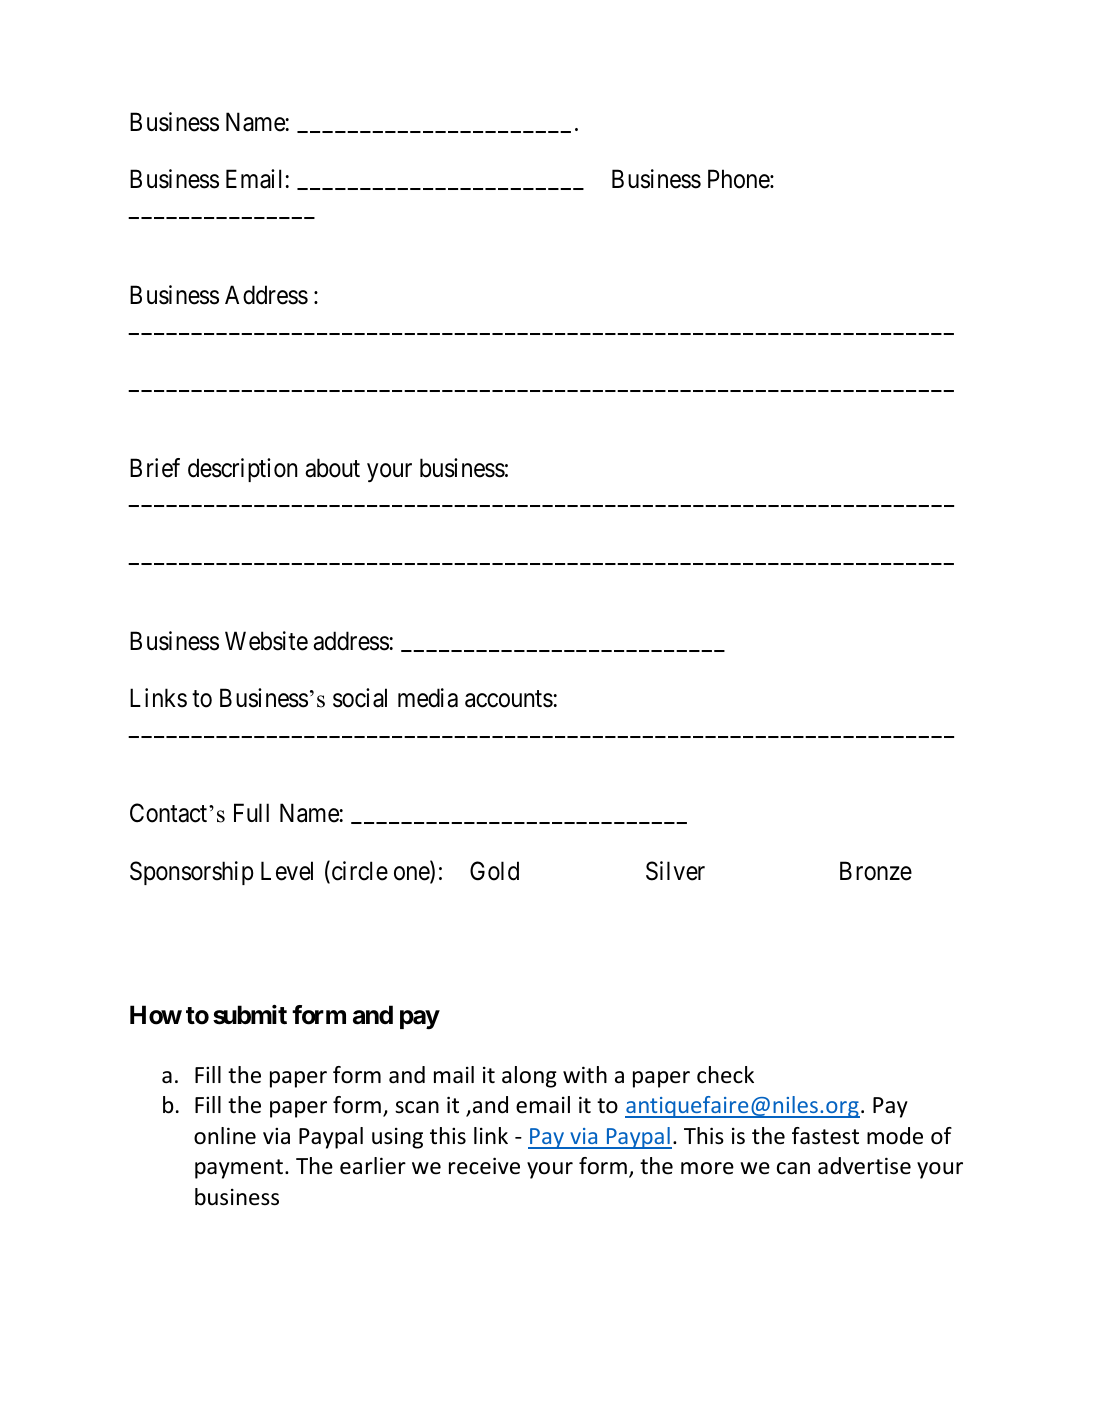 This screenshot has height=1418, width=1096. I want to click on Gold, so click(494, 871).
